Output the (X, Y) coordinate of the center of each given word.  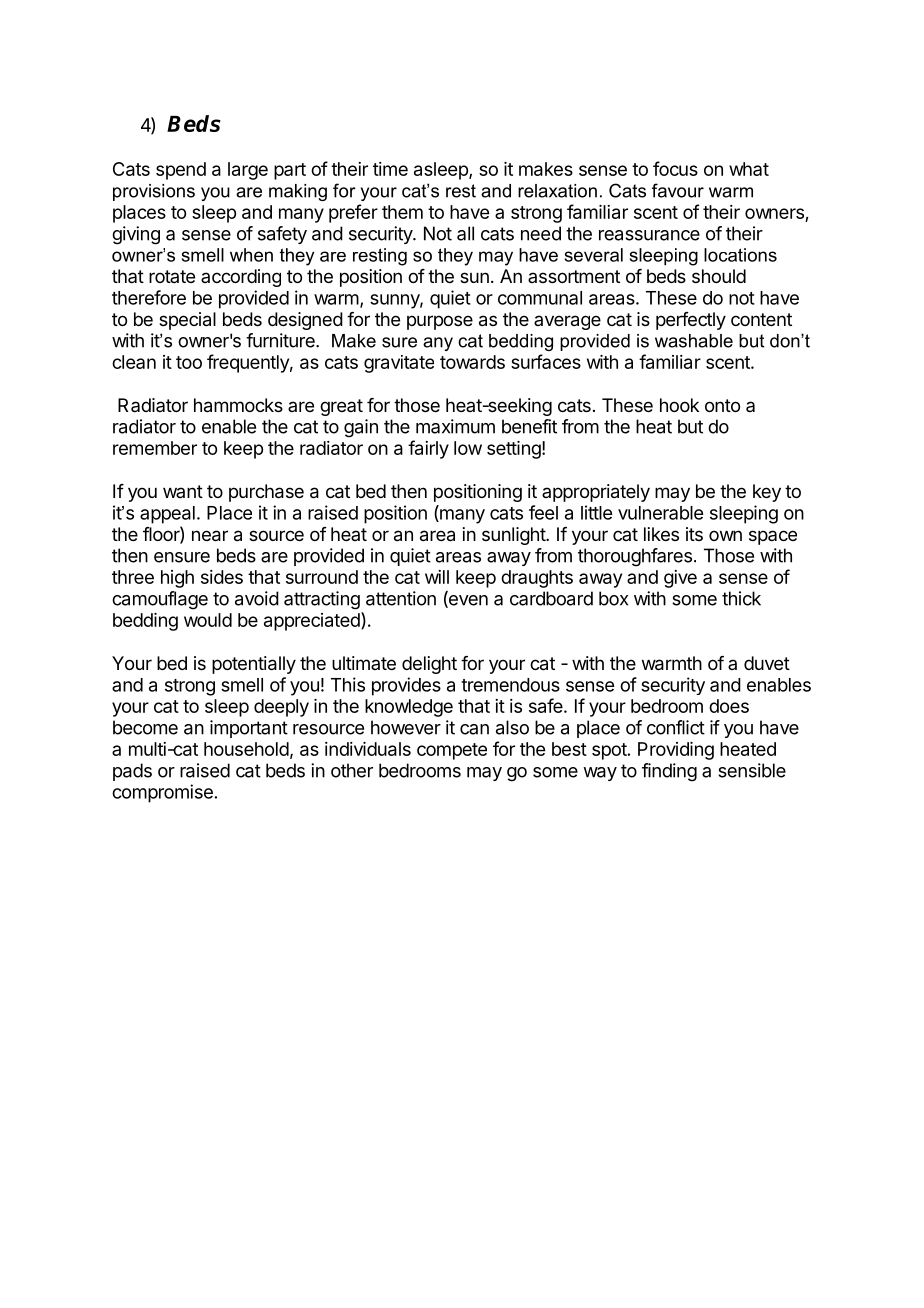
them (402, 212)
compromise (162, 793)
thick (741, 598)
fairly (428, 449)
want (183, 491)
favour (678, 190)
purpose (440, 322)
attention (401, 598)
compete (452, 751)
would (208, 620)
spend (181, 171)
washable (694, 341)
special (187, 321)
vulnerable (660, 513)
